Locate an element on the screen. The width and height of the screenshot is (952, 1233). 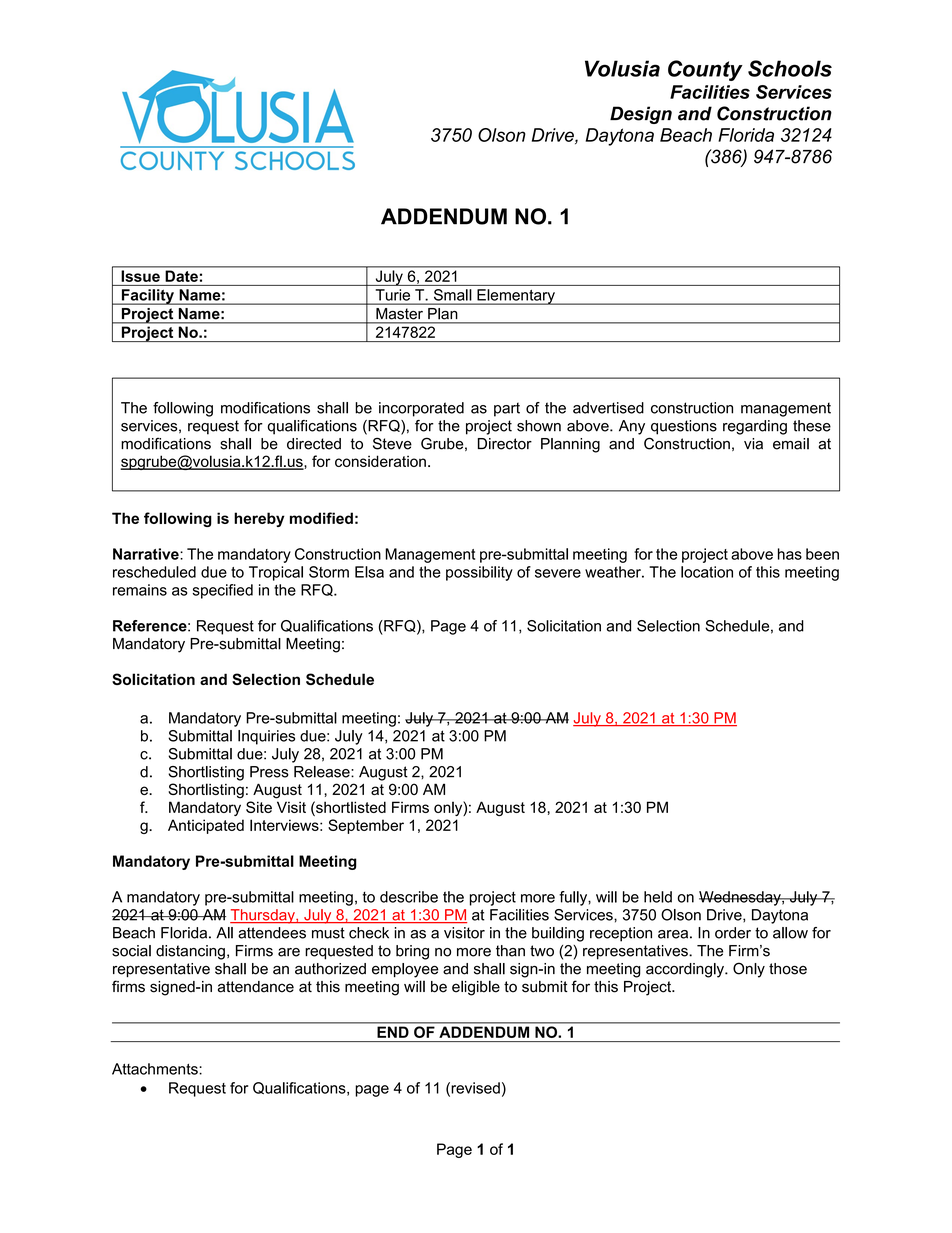
Schools is located at coordinates (790, 68).
